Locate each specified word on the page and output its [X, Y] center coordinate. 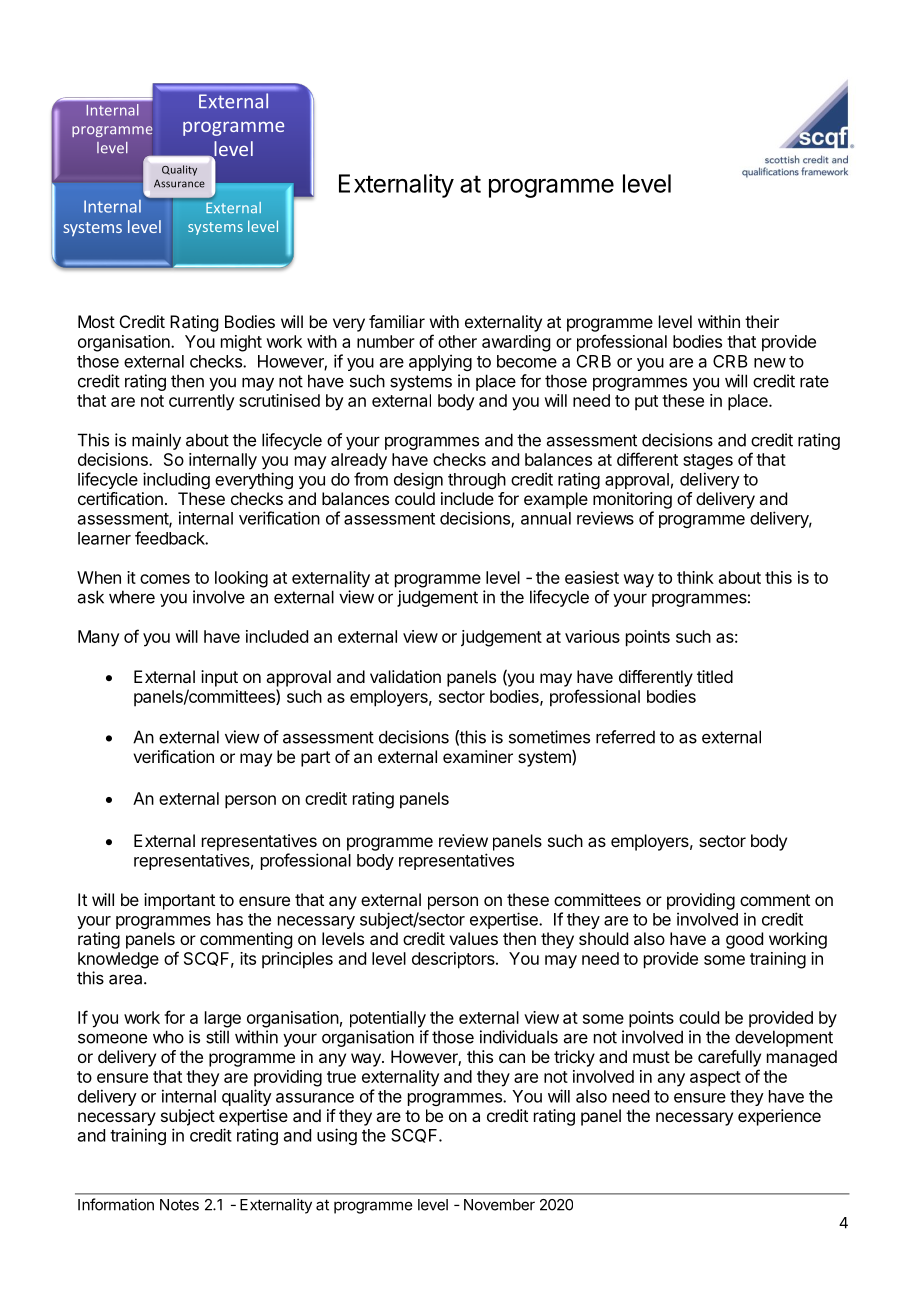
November [499, 1205]
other [457, 341]
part [315, 759]
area [127, 979]
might [241, 343]
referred [625, 737]
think [695, 577]
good [744, 940]
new [770, 363]
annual [546, 518]
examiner [478, 756]
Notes [179, 1205]
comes [165, 579]
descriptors [454, 960]
